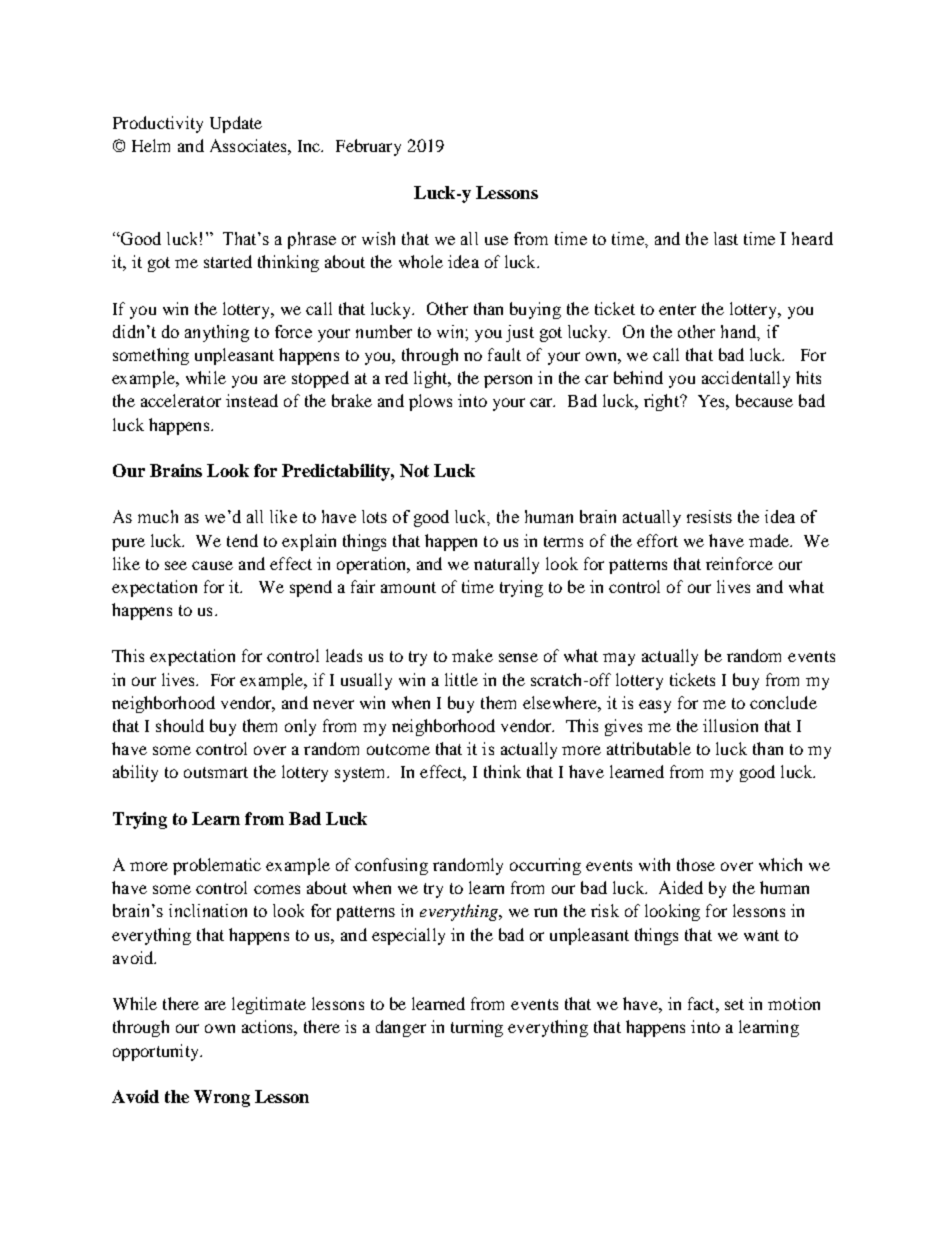 The width and height of the screenshot is (952, 1233). Describe the element at coordinates (222, 1098) in the screenshot. I see `Wrong` at that location.
